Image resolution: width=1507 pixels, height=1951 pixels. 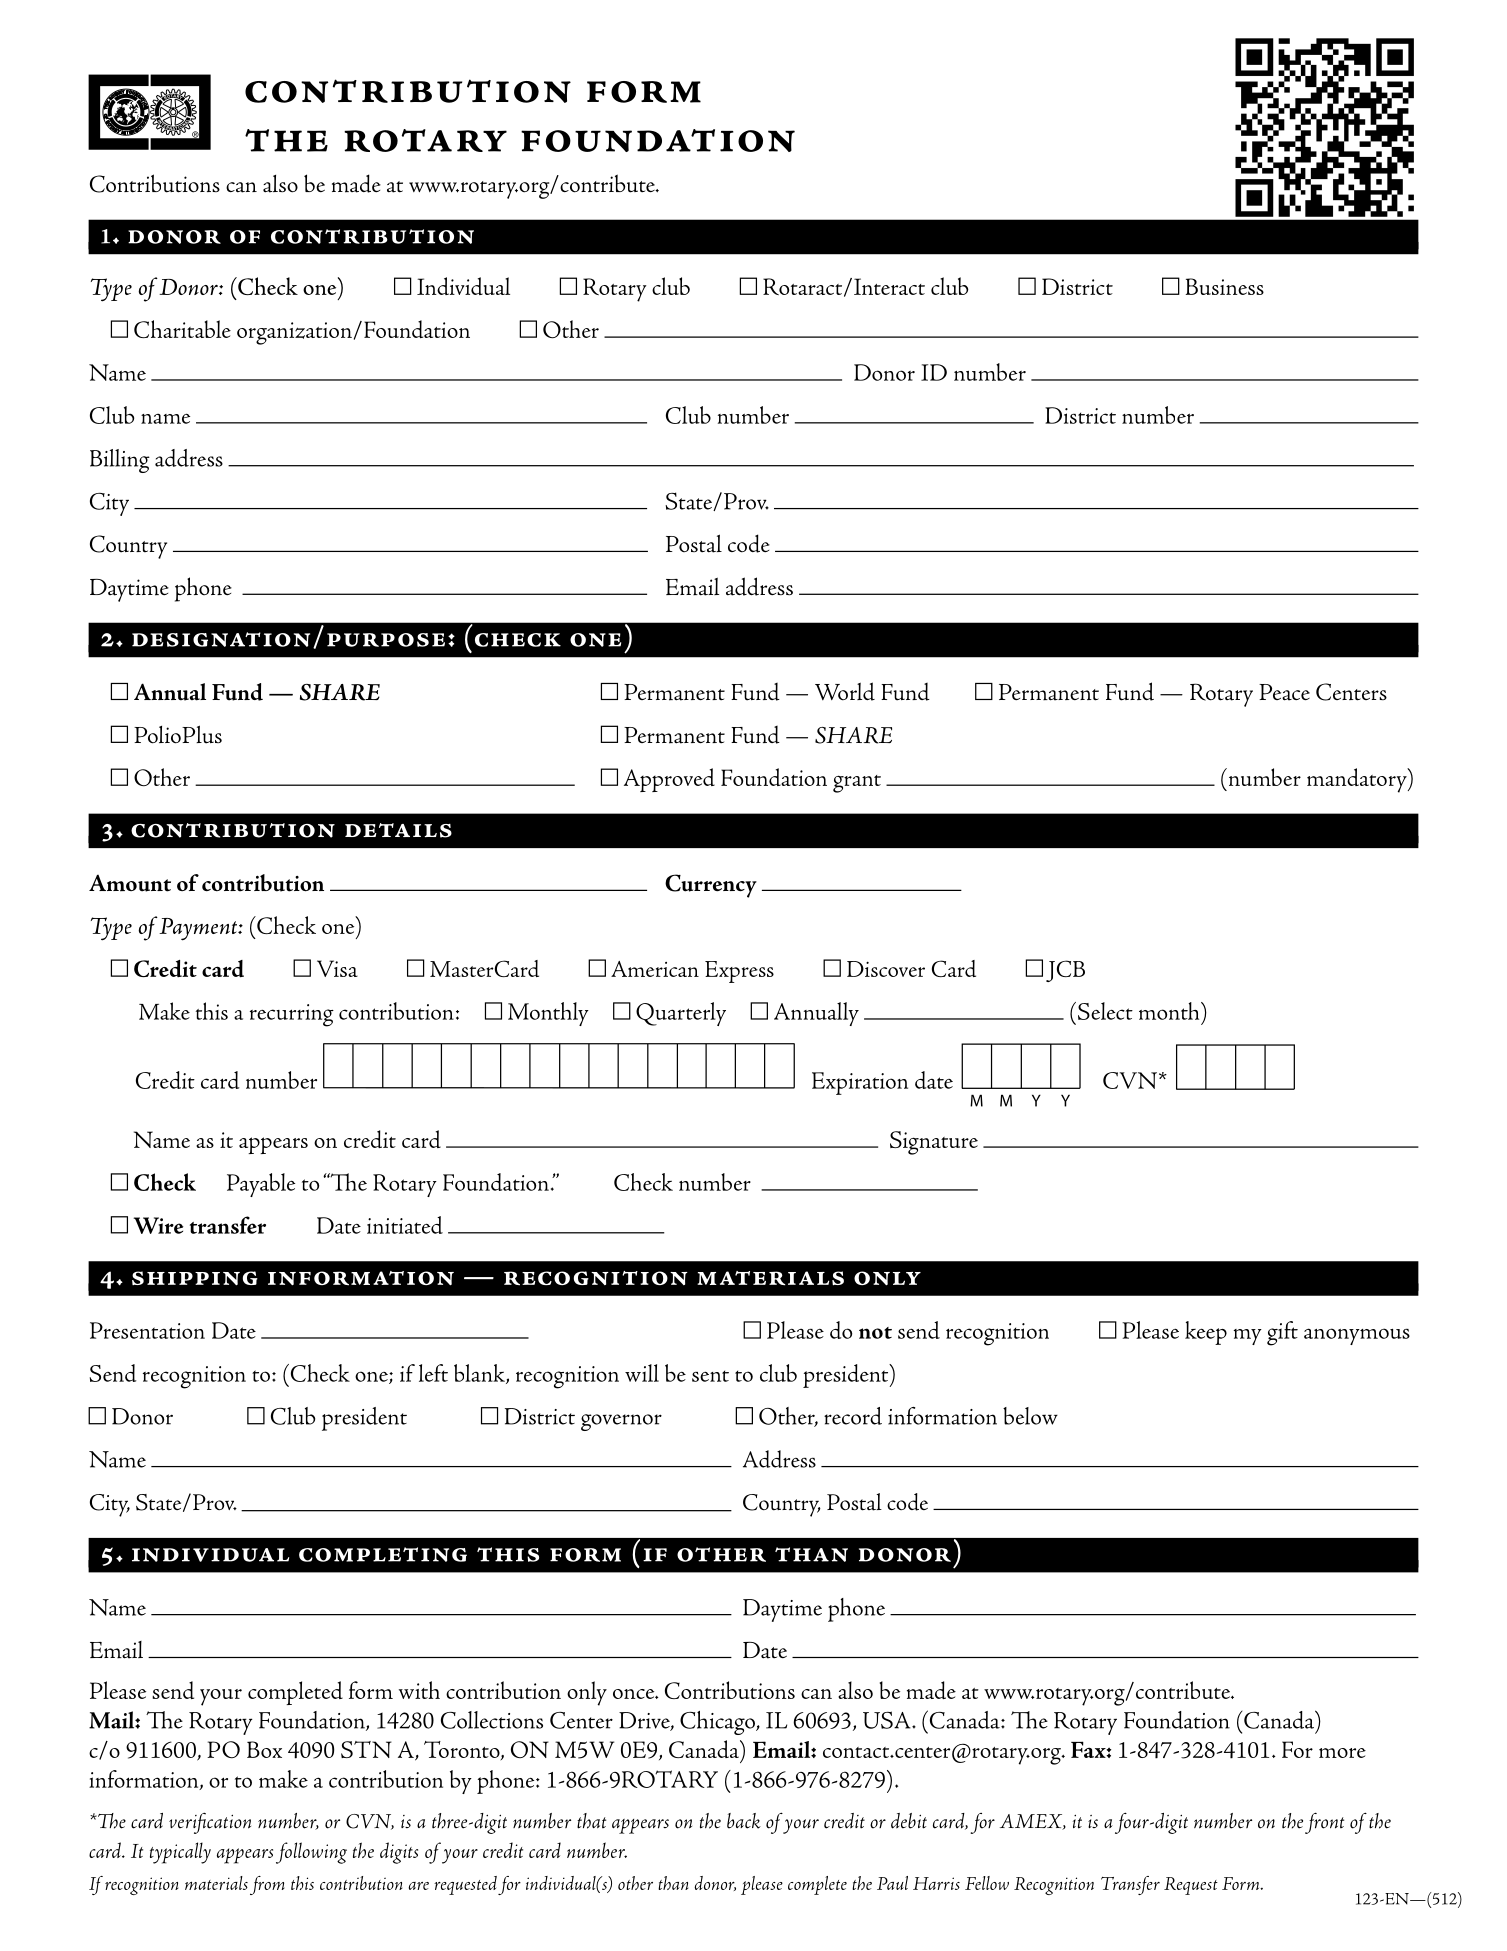 I want to click on Peace, so click(x=1284, y=692).
